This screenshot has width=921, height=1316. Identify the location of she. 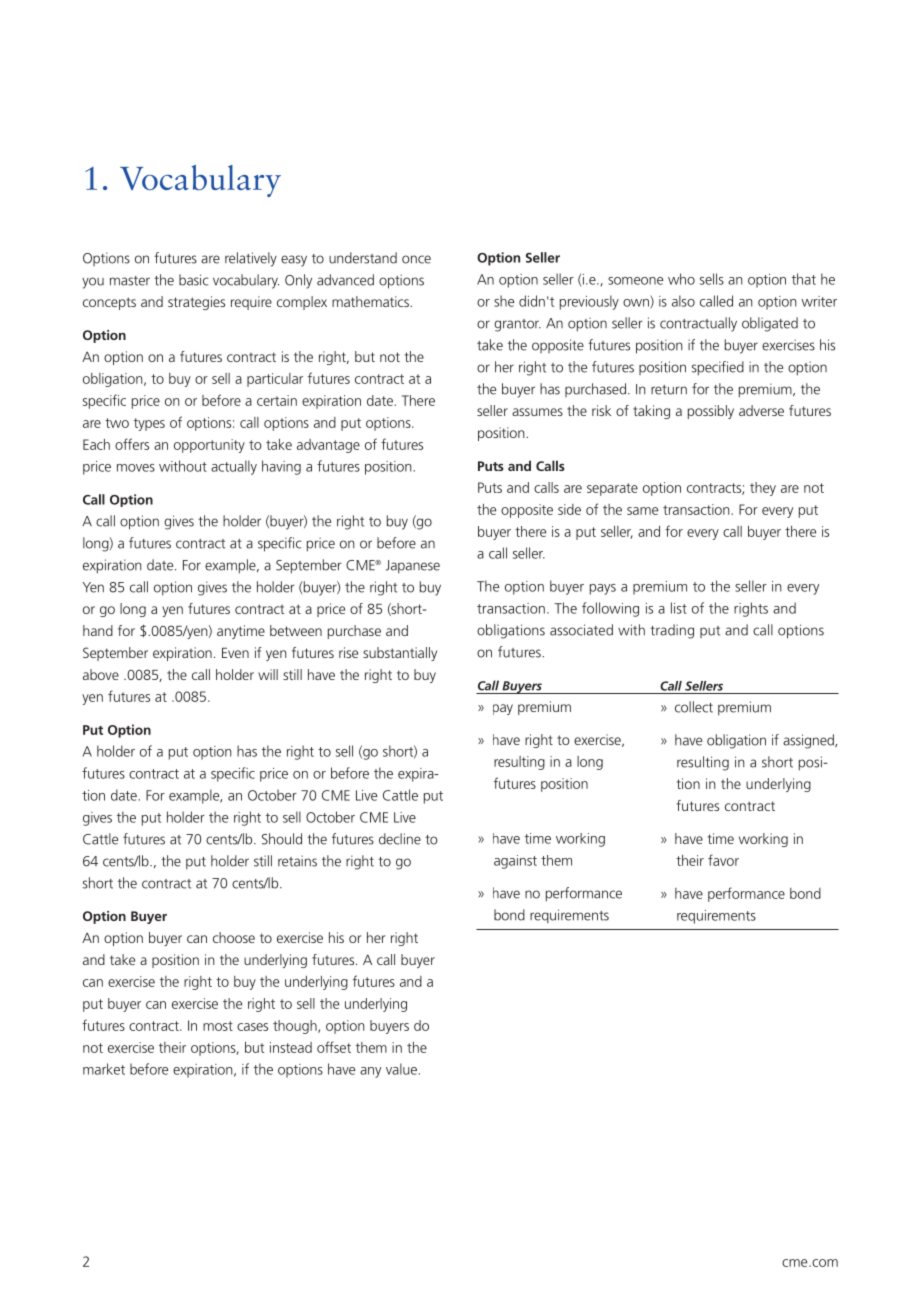
(504, 301).
